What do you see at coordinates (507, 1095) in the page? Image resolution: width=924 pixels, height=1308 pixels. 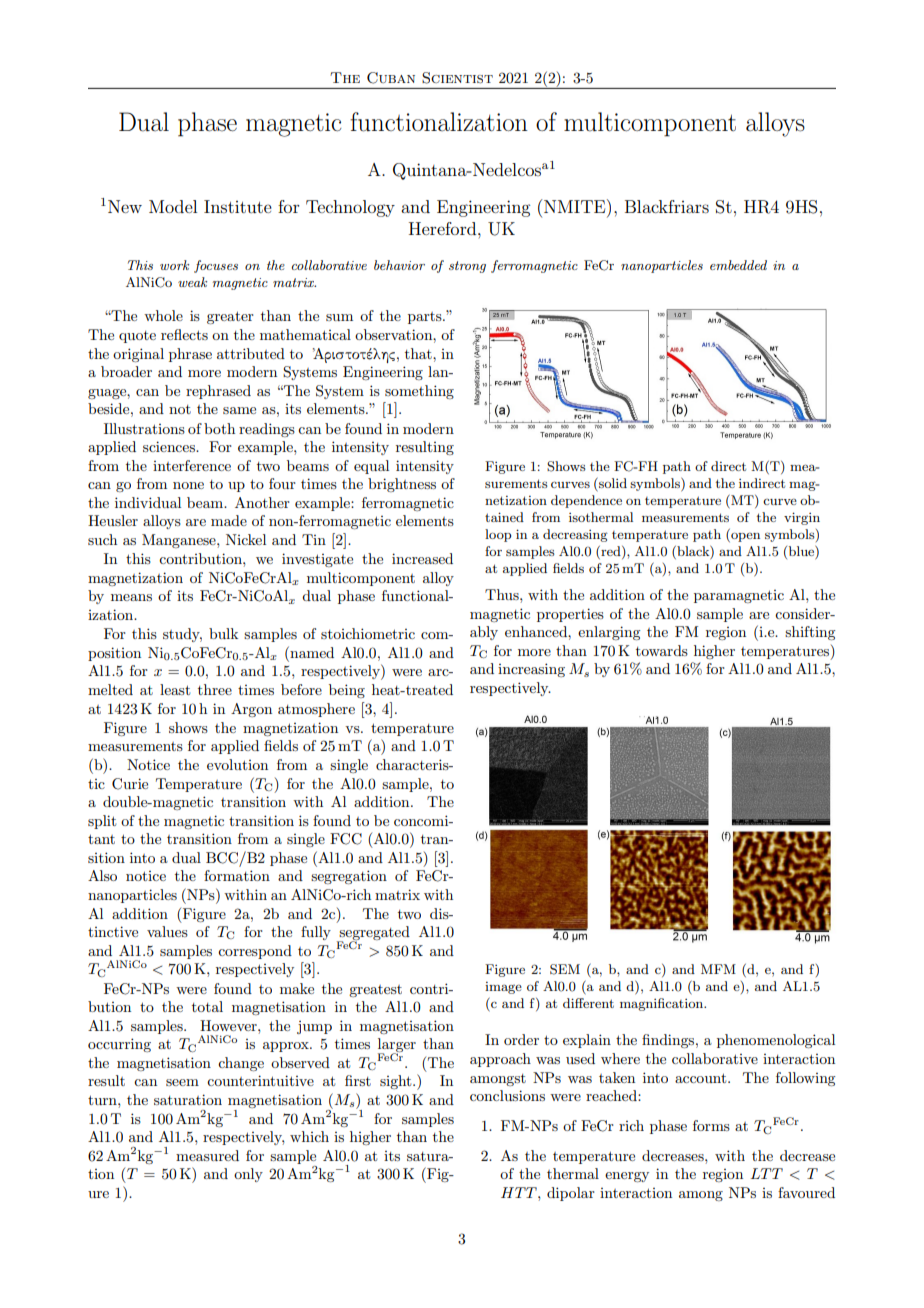 I see `conclusions` at bounding box center [507, 1095].
